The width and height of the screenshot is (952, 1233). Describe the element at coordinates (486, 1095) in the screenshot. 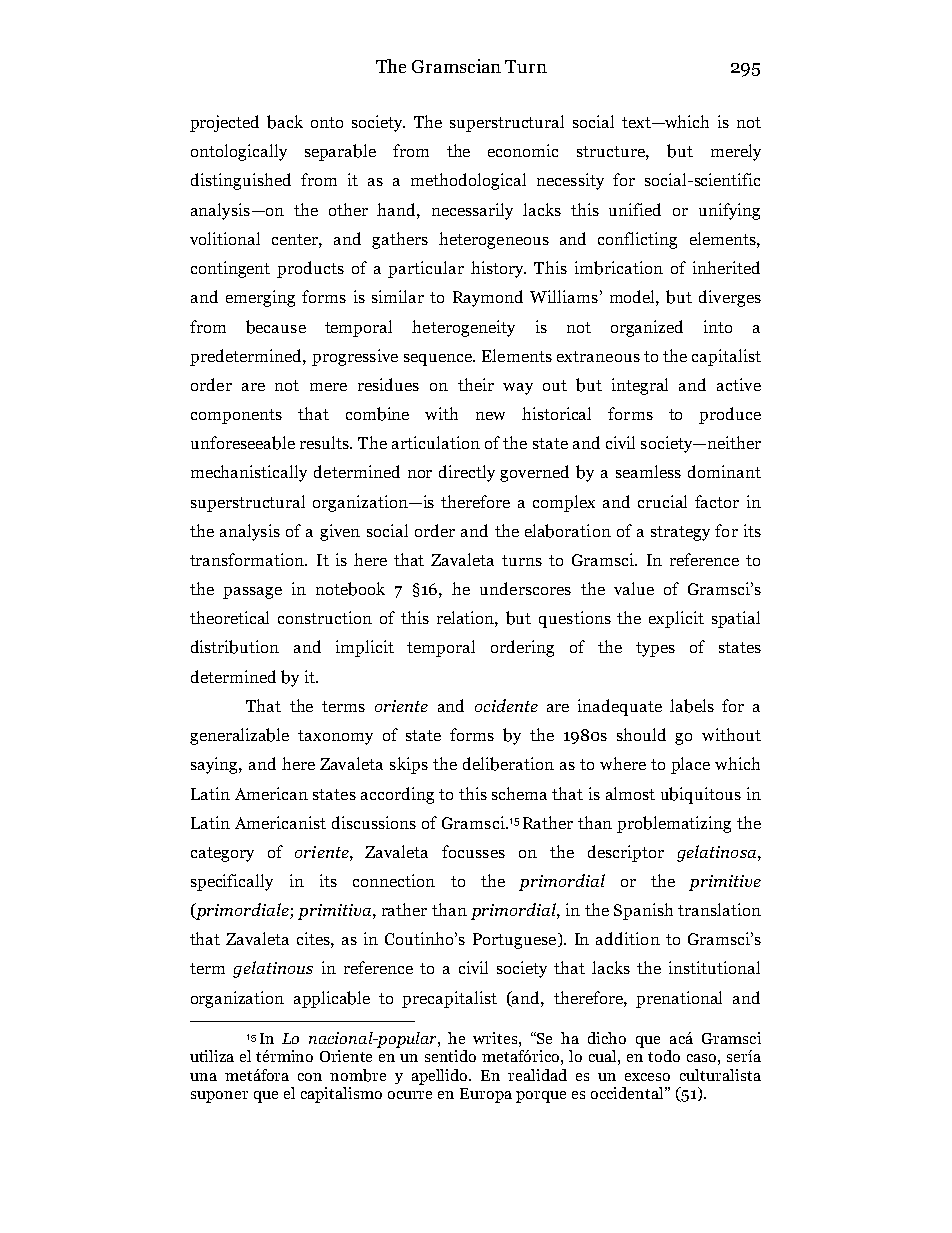

I see `Europa` at that location.
